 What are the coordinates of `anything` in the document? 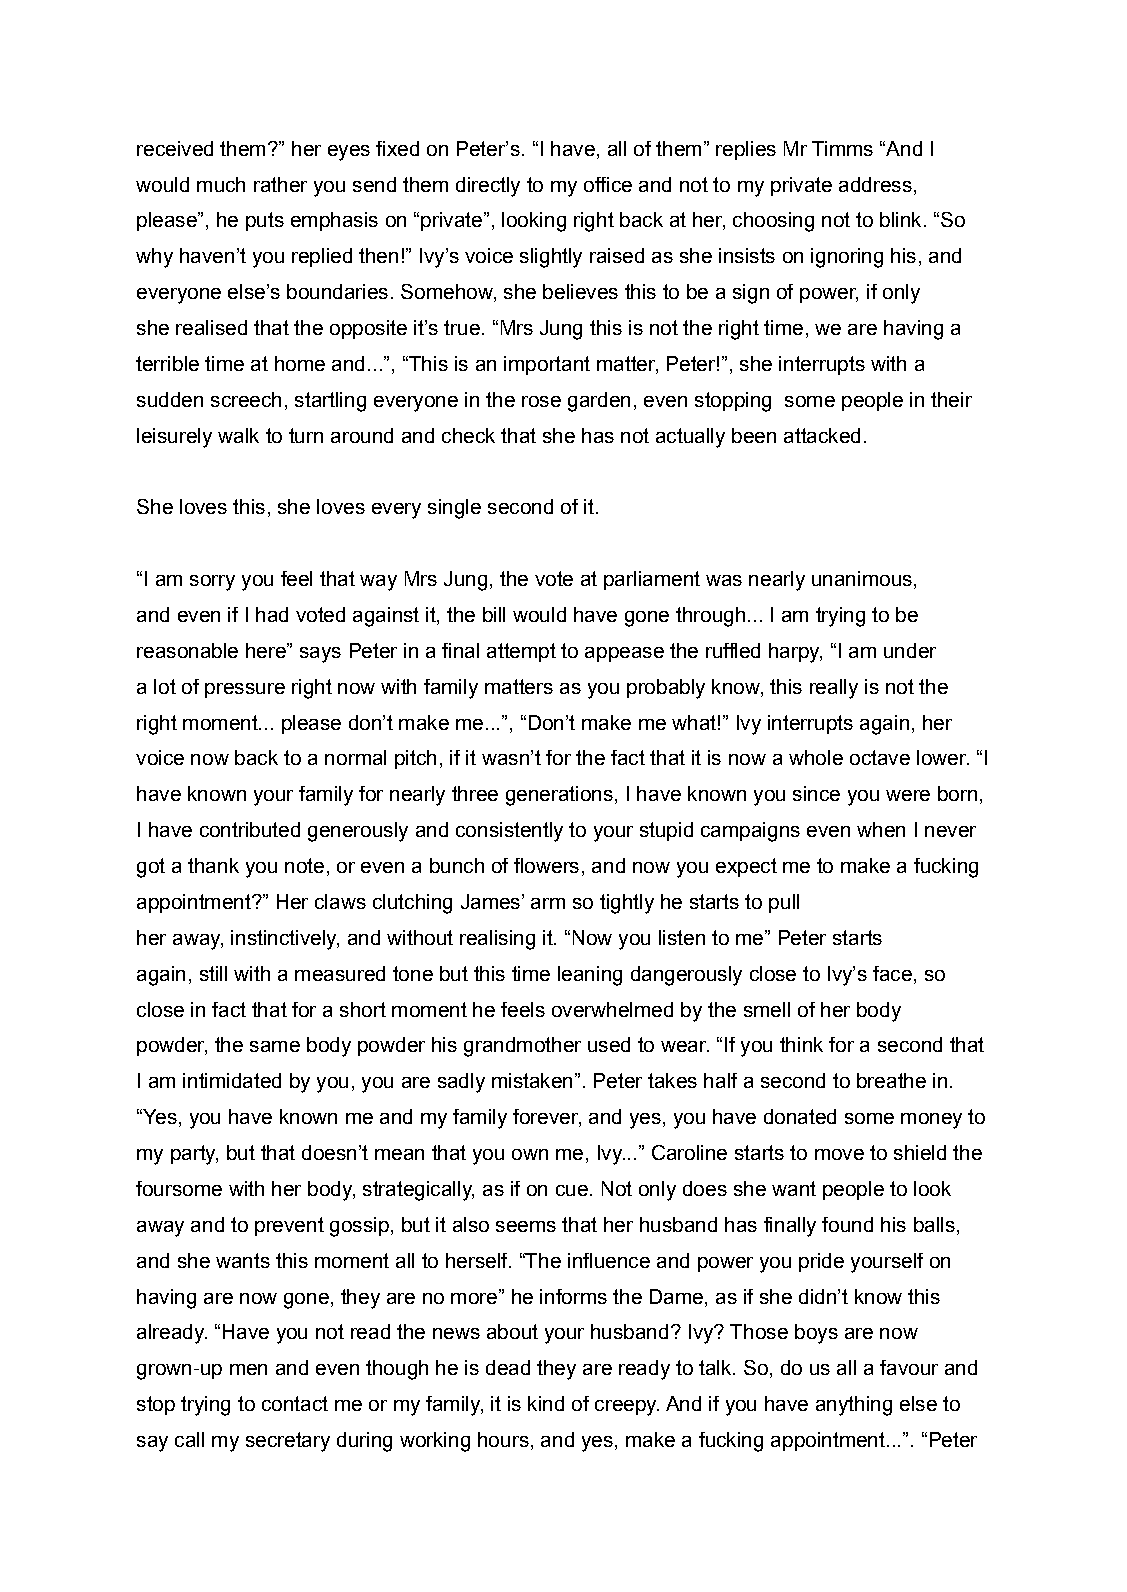 It's located at (854, 1406).
